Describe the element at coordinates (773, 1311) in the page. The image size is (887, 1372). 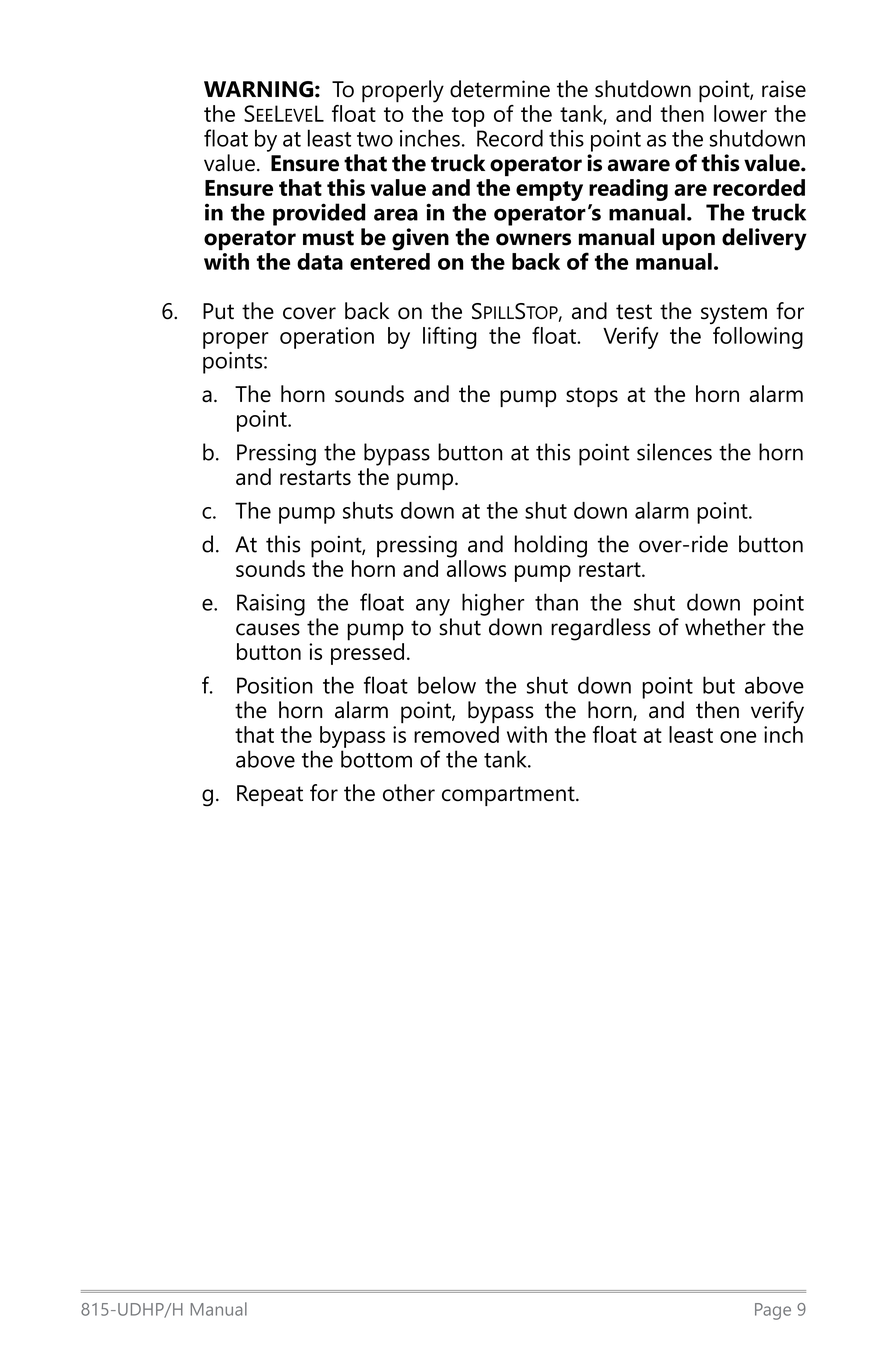
I see `Page` at that location.
